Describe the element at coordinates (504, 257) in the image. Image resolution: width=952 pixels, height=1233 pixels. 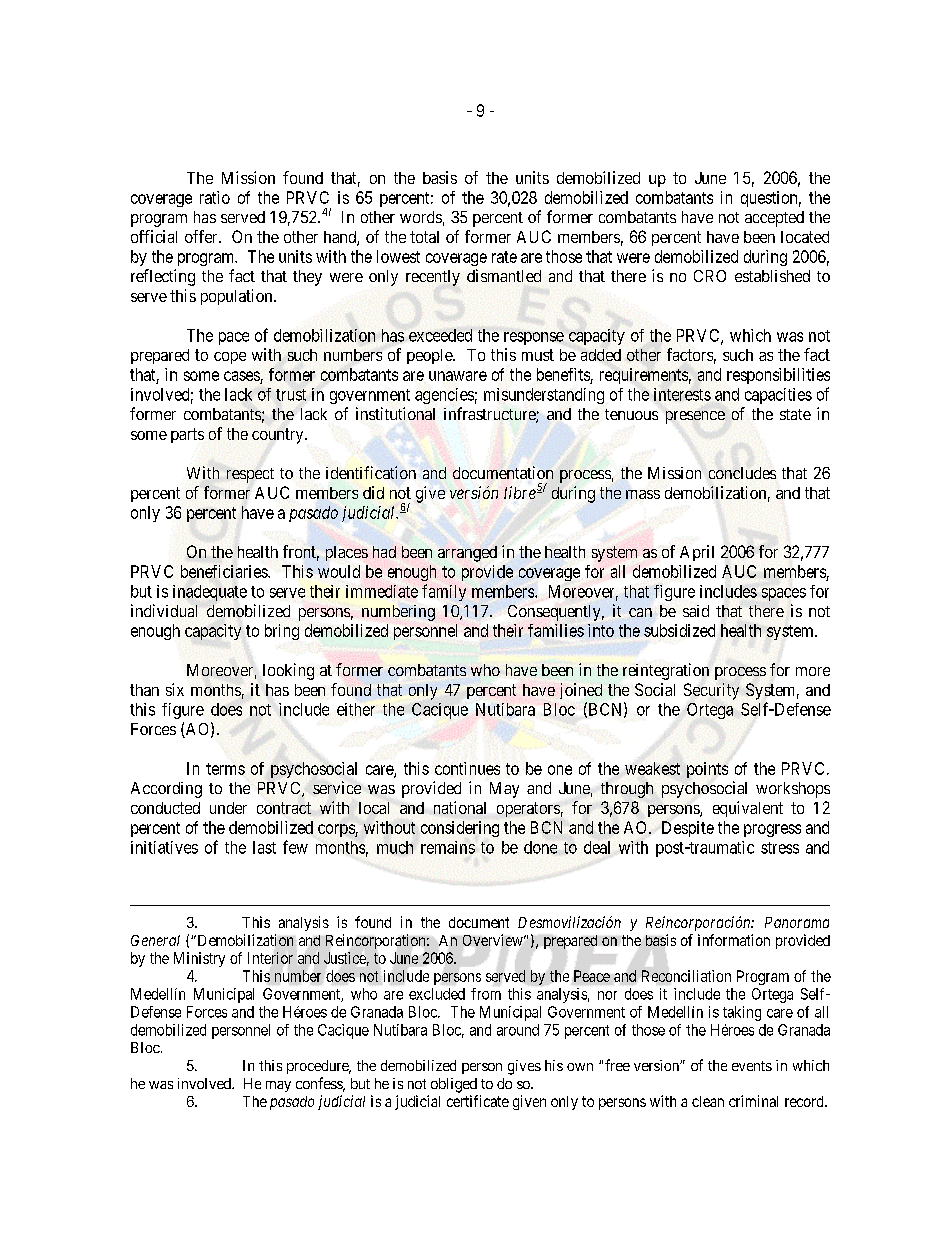
I see `rate` at that location.
